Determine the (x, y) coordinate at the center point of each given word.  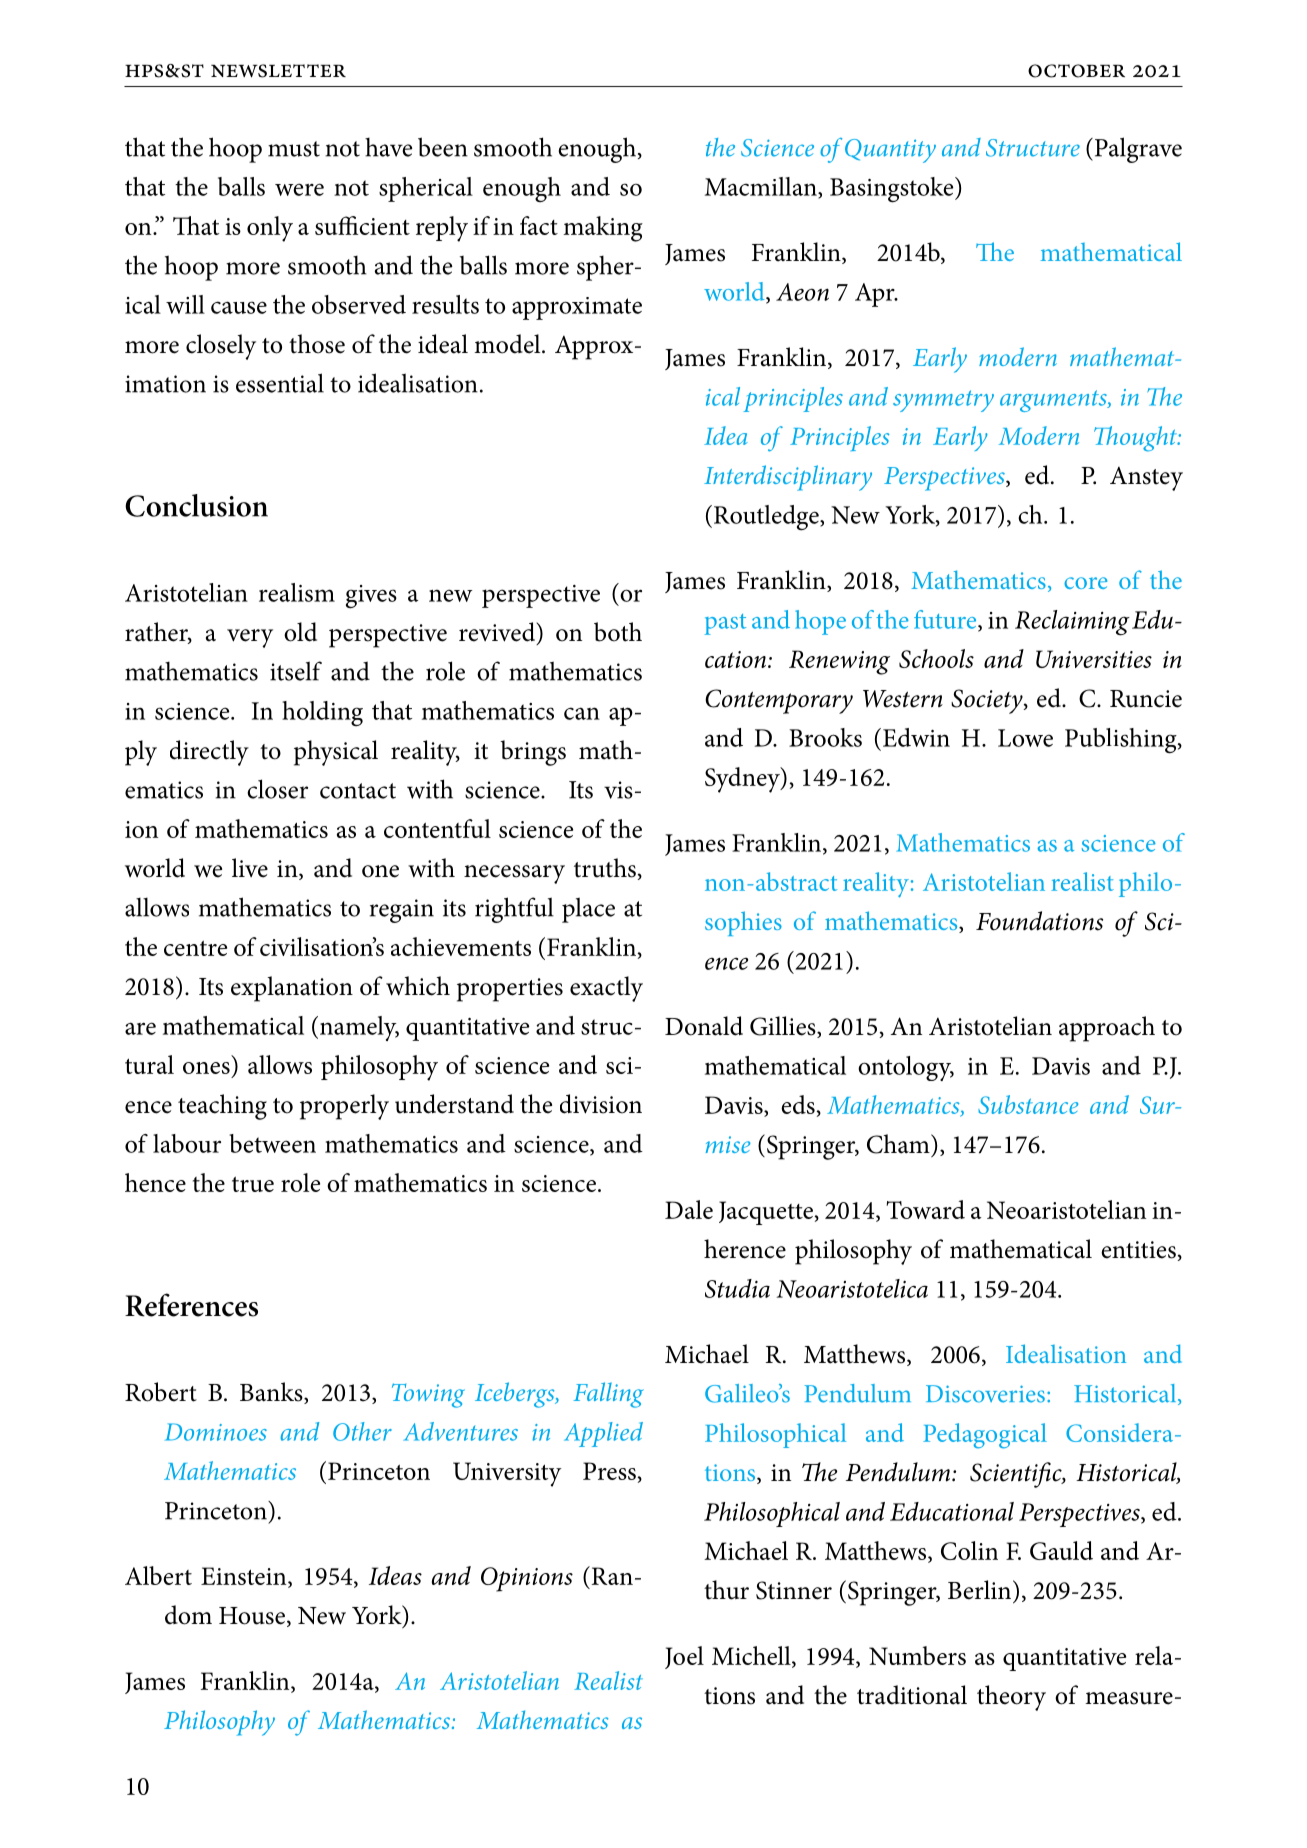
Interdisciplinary (788, 478)
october (1076, 71)
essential (280, 383)
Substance (1028, 1104)
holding (322, 713)
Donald (704, 1026)
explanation (292, 989)
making (603, 229)
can (582, 713)
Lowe (1025, 738)
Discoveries (985, 1394)
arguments (1054, 401)
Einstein (245, 1576)
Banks (272, 1393)
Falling (608, 1395)
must (294, 149)
